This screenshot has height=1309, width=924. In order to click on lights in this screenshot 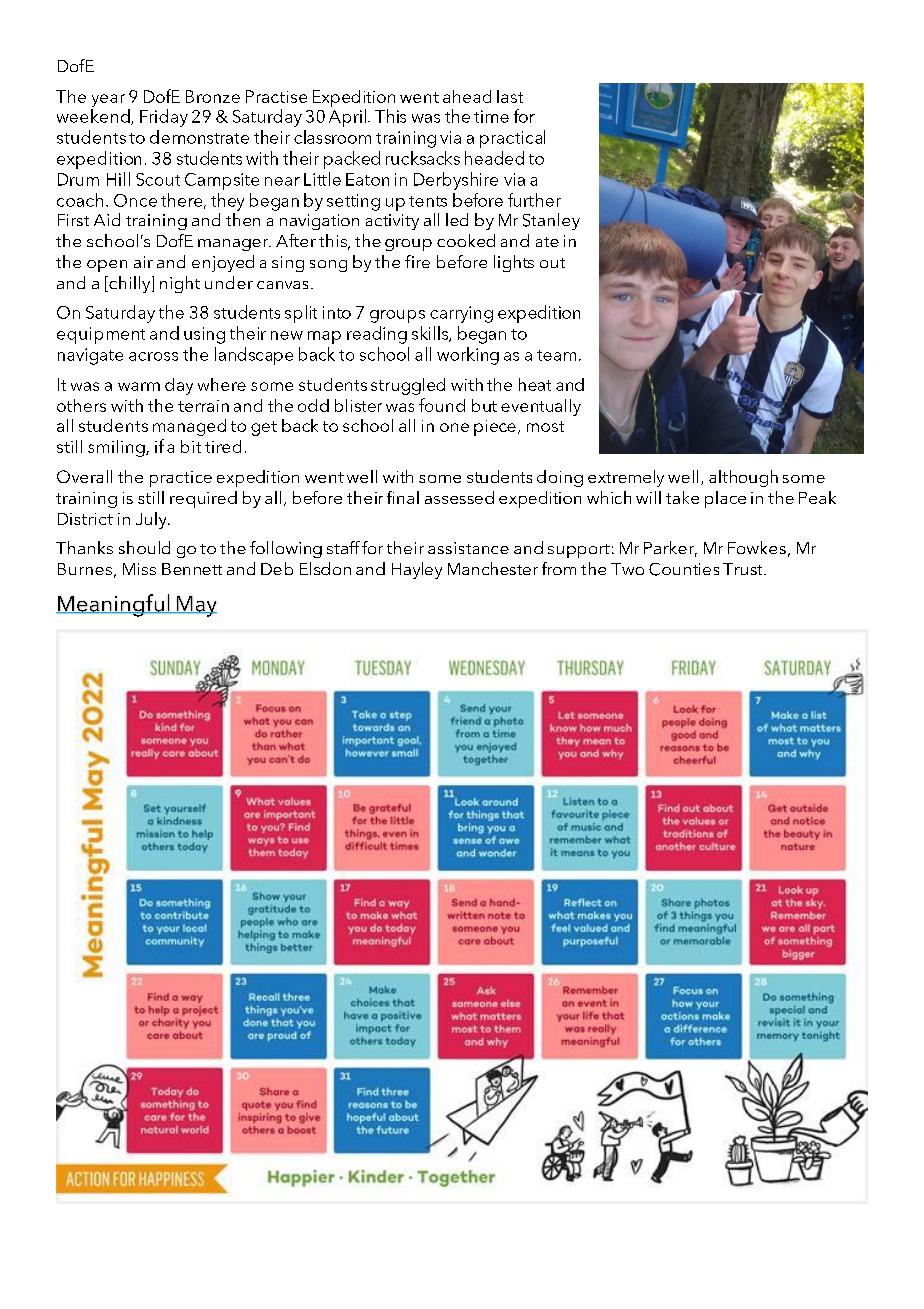, I will do `click(514, 263)`.
